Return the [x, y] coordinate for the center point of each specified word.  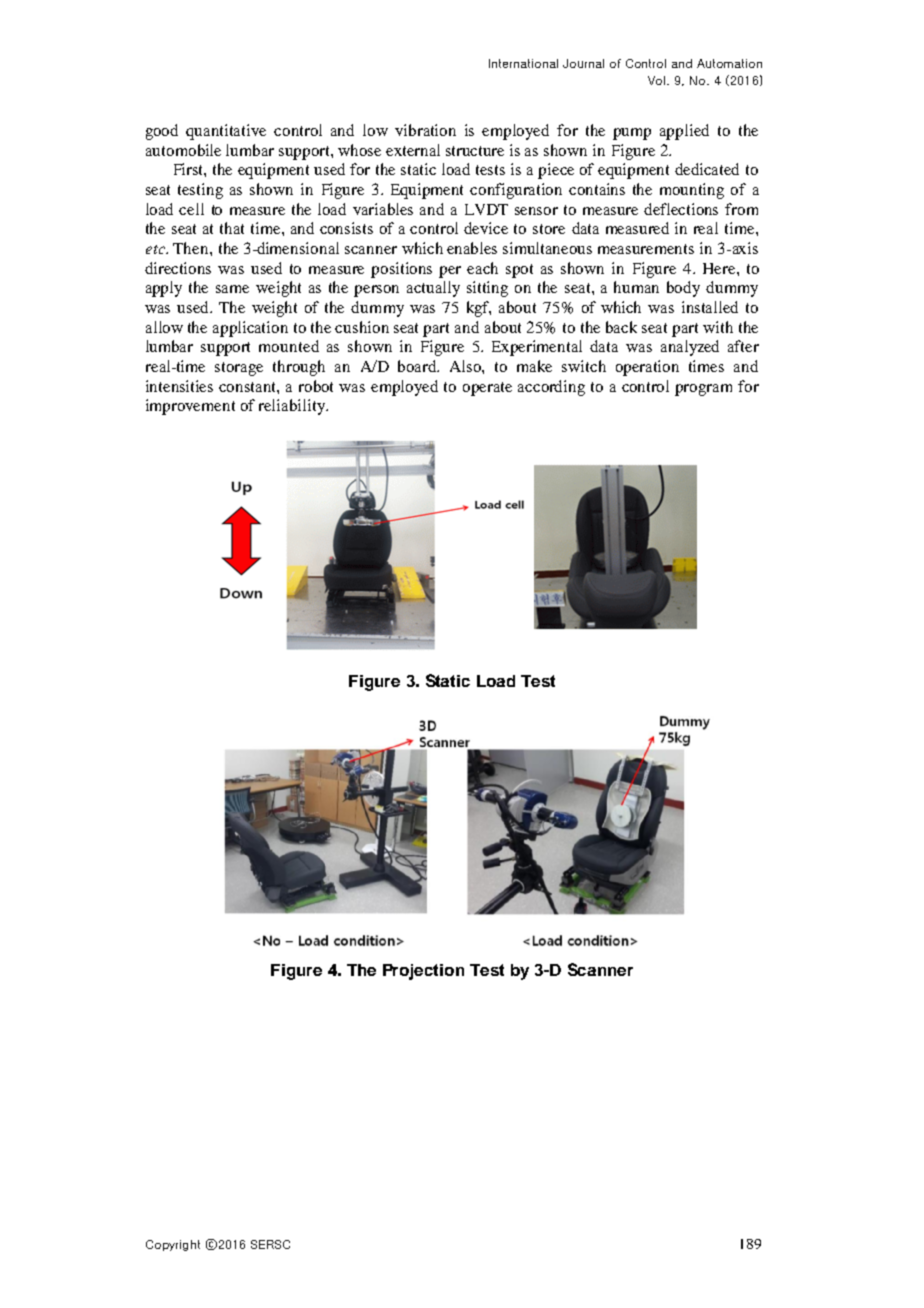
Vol [658, 80]
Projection [423, 972]
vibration [425, 130]
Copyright [173, 1245]
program [703, 390]
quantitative [226, 132]
